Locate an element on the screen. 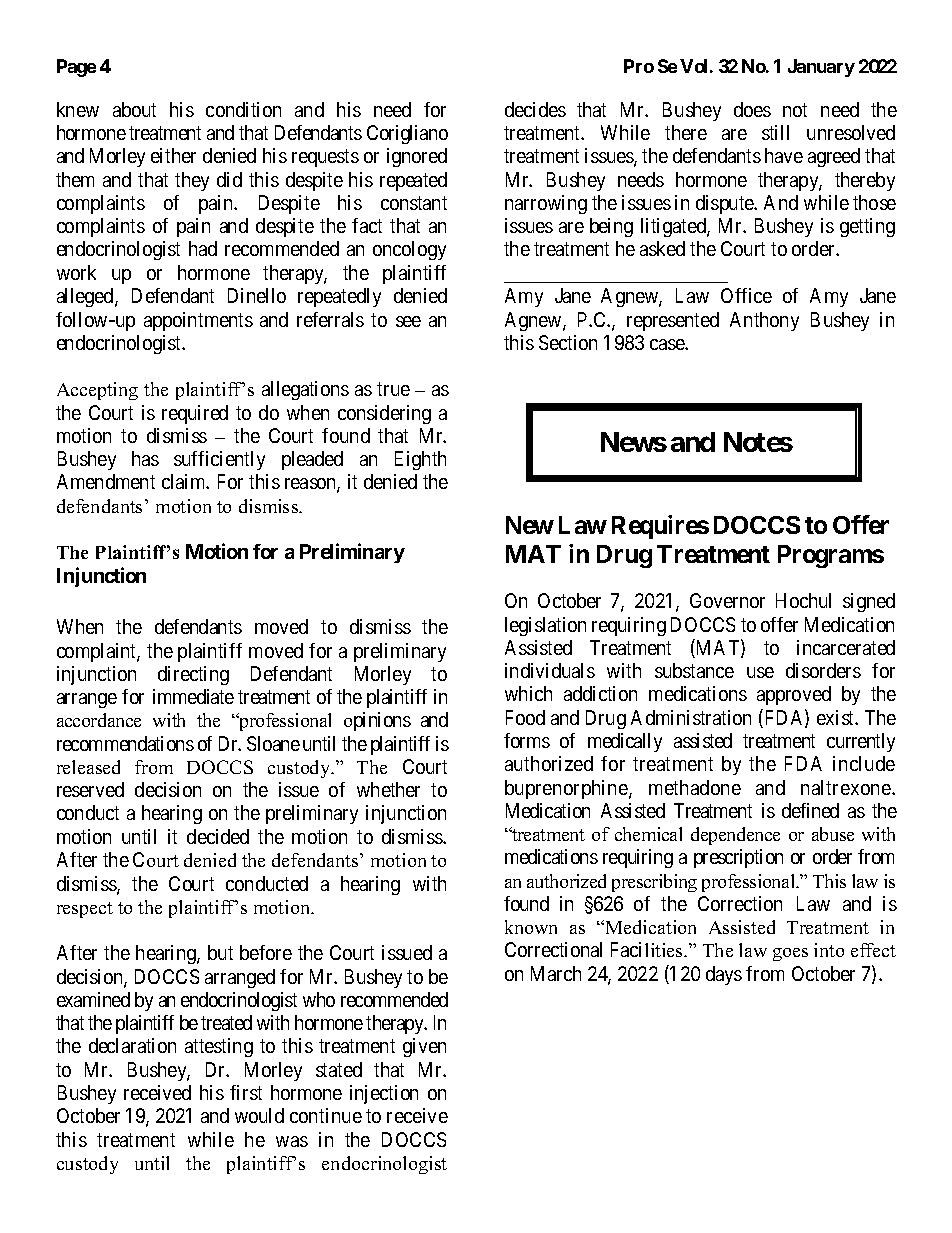  see is located at coordinates (408, 321).
